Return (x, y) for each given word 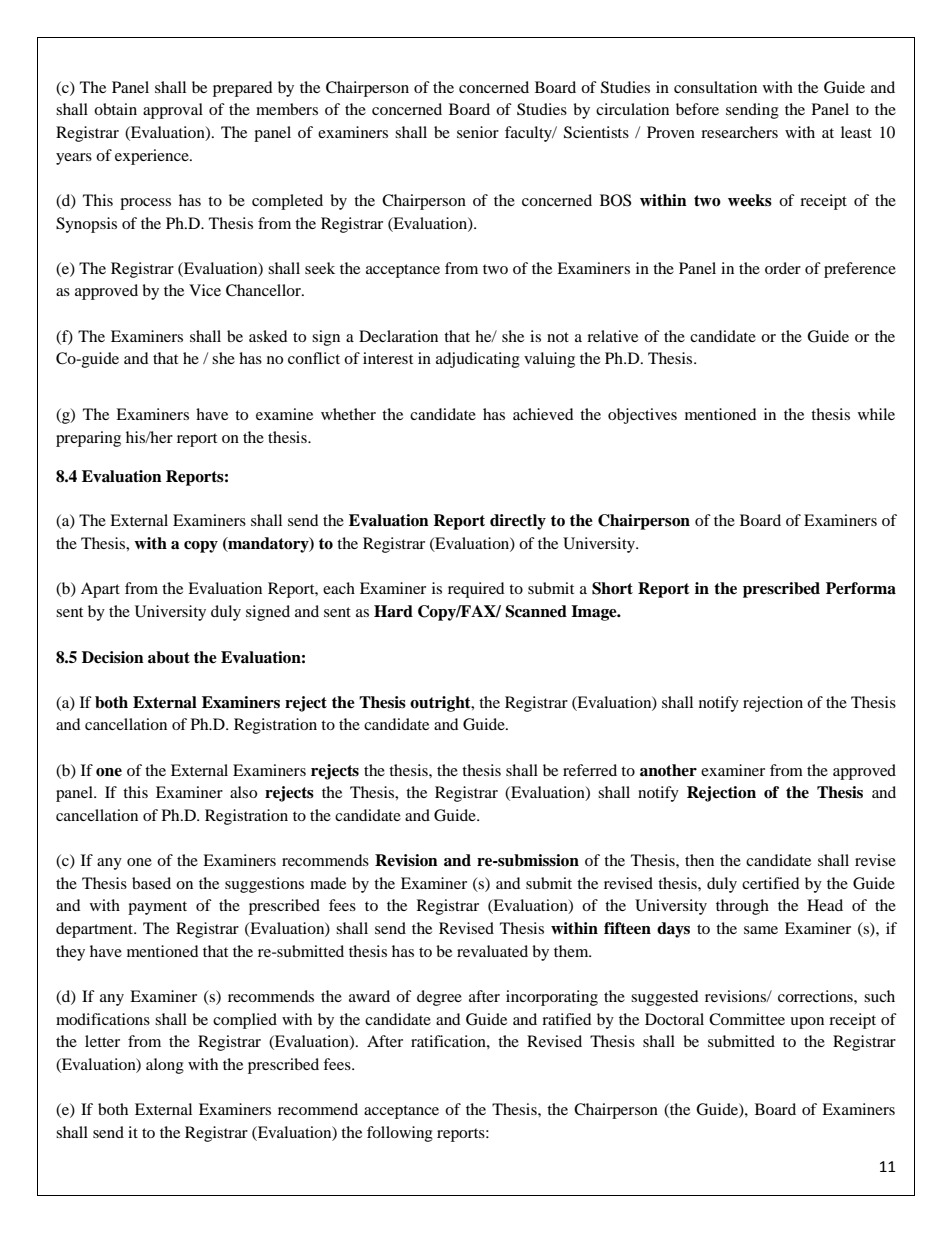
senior (478, 132)
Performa (861, 588)
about (169, 657)
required (476, 590)
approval (173, 111)
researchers (739, 132)
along (165, 1066)
